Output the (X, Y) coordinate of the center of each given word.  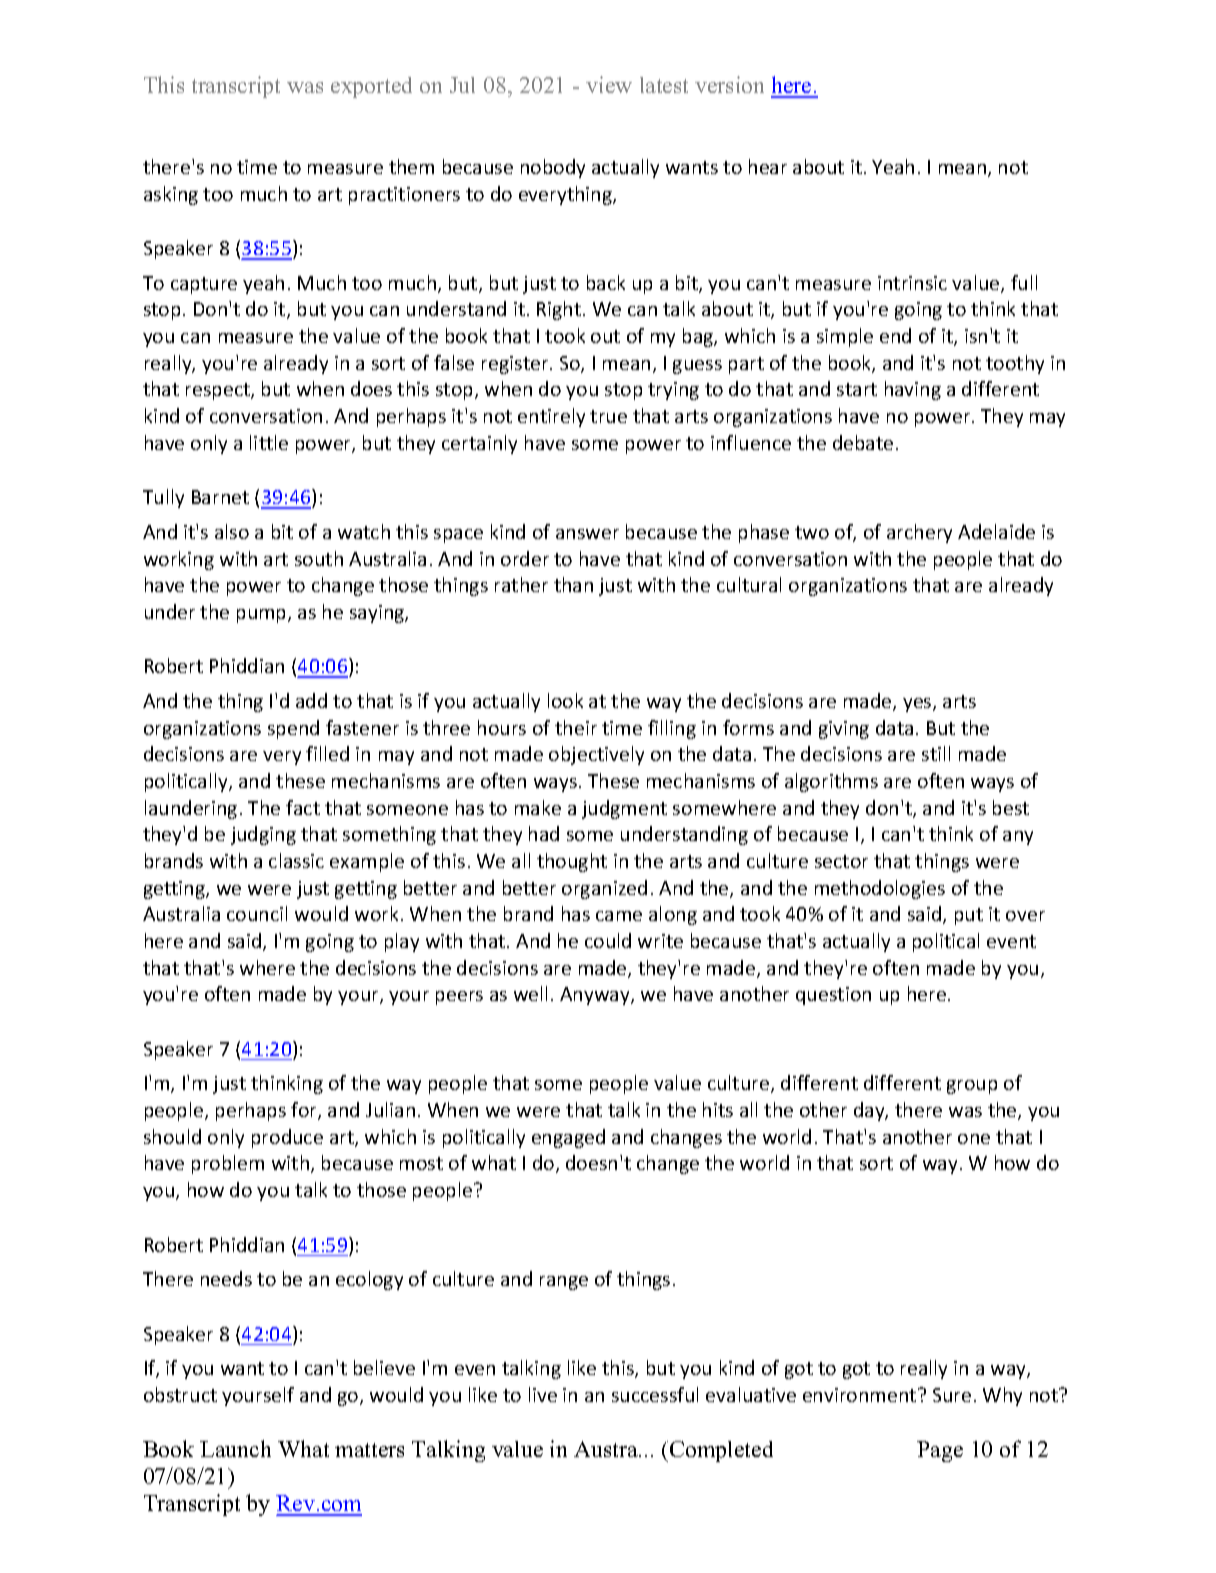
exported (371, 87)
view (609, 84)
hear (768, 166)
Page (940, 1451)
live (543, 1394)
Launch (235, 1448)
